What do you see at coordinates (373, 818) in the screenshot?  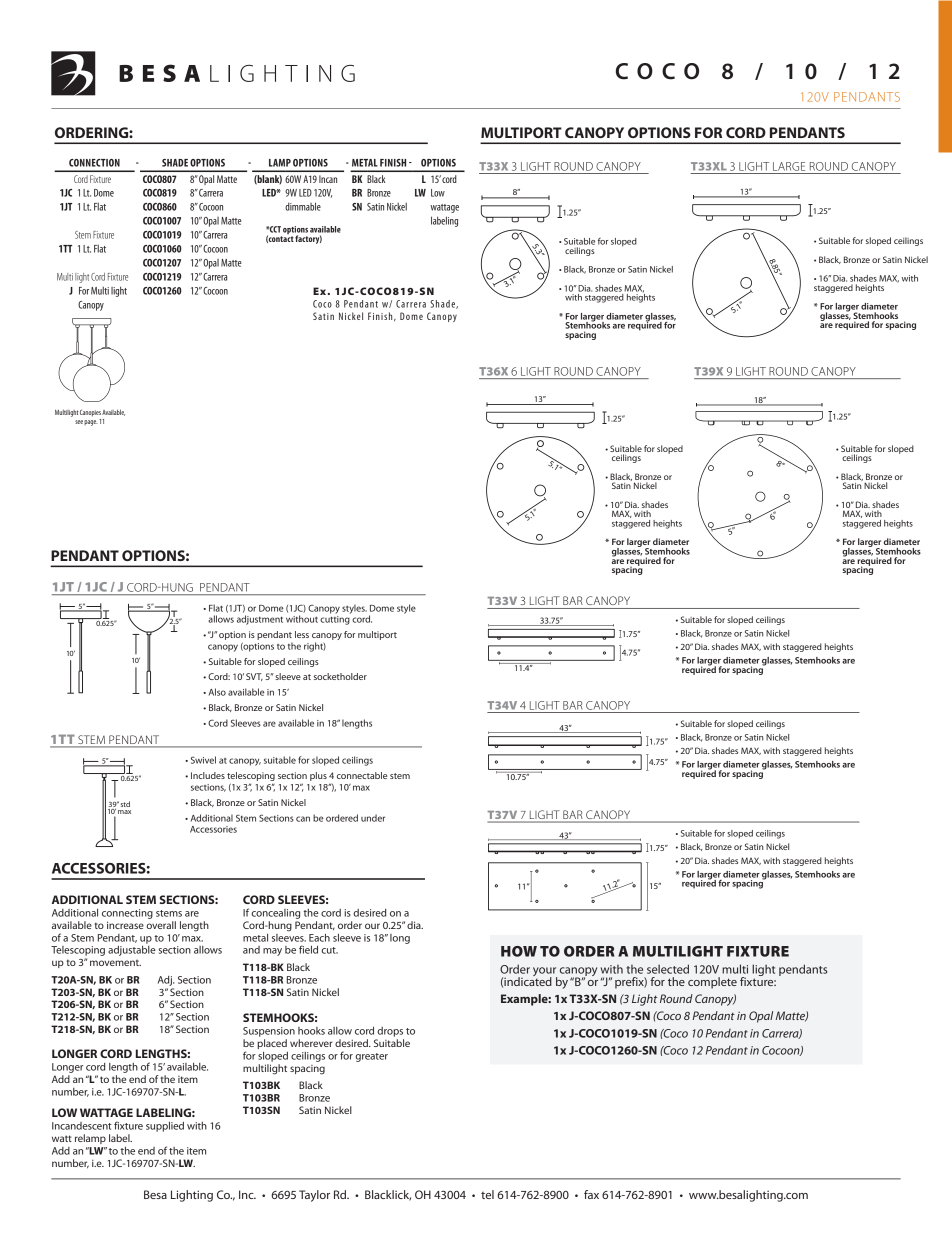 I see `under` at bounding box center [373, 818].
